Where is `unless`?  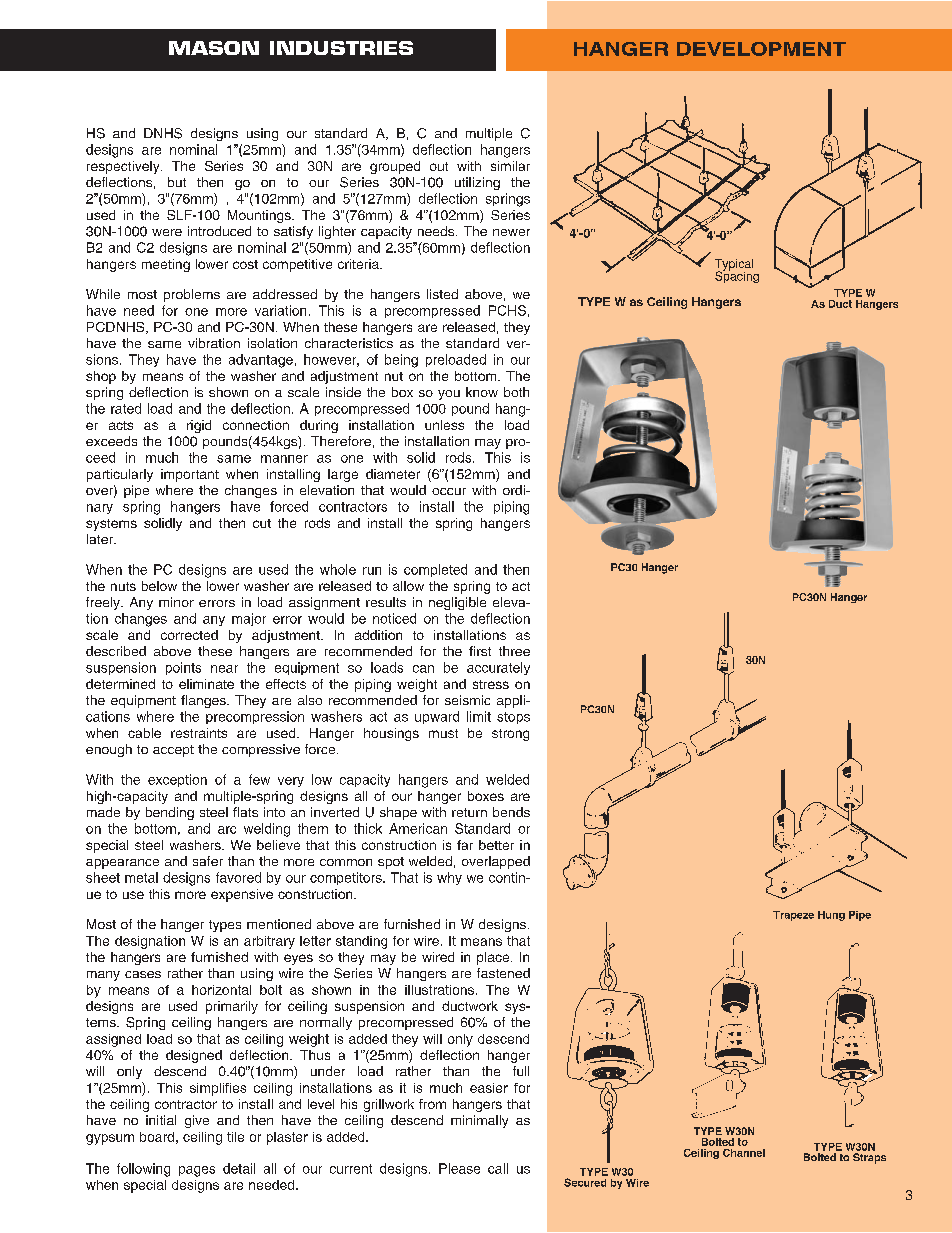 unless is located at coordinates (444, 425).
